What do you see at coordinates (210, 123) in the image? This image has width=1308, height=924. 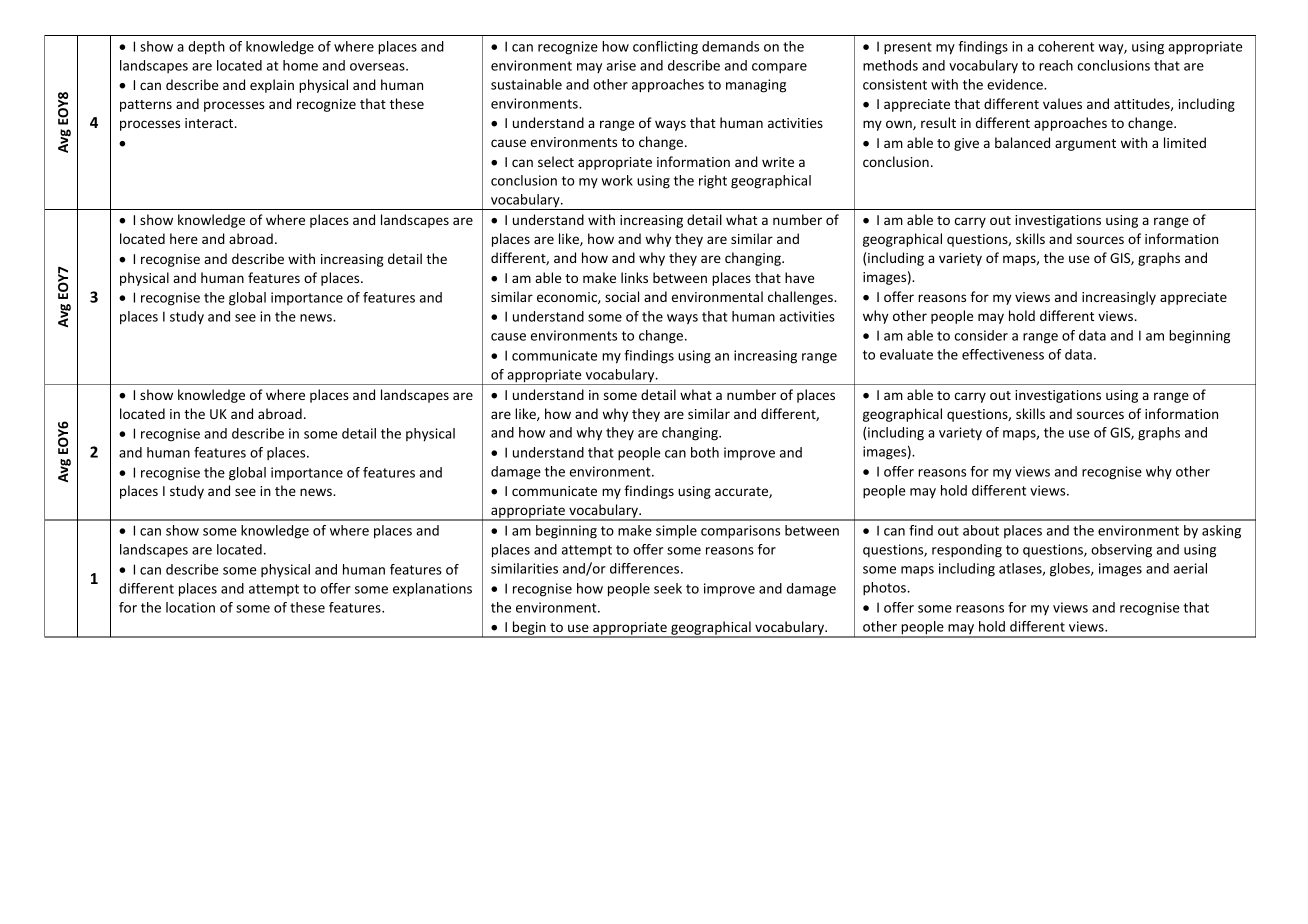 I see `interact` at bounding box center [210, 123].
